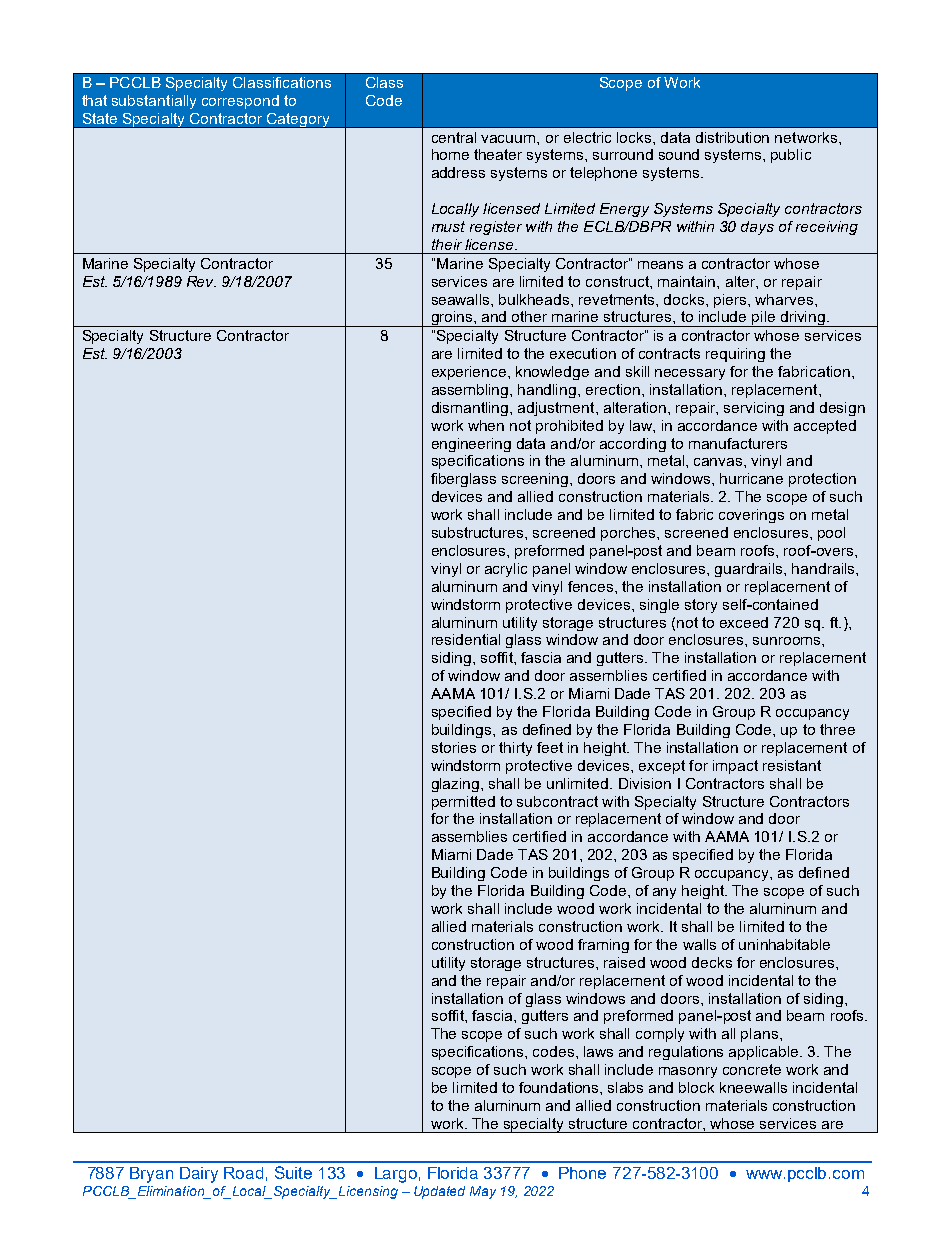 The height and width of the page is (1233, 952). Describe the element at coordinates (466, 639) in the page. I see `residential` at that location.
